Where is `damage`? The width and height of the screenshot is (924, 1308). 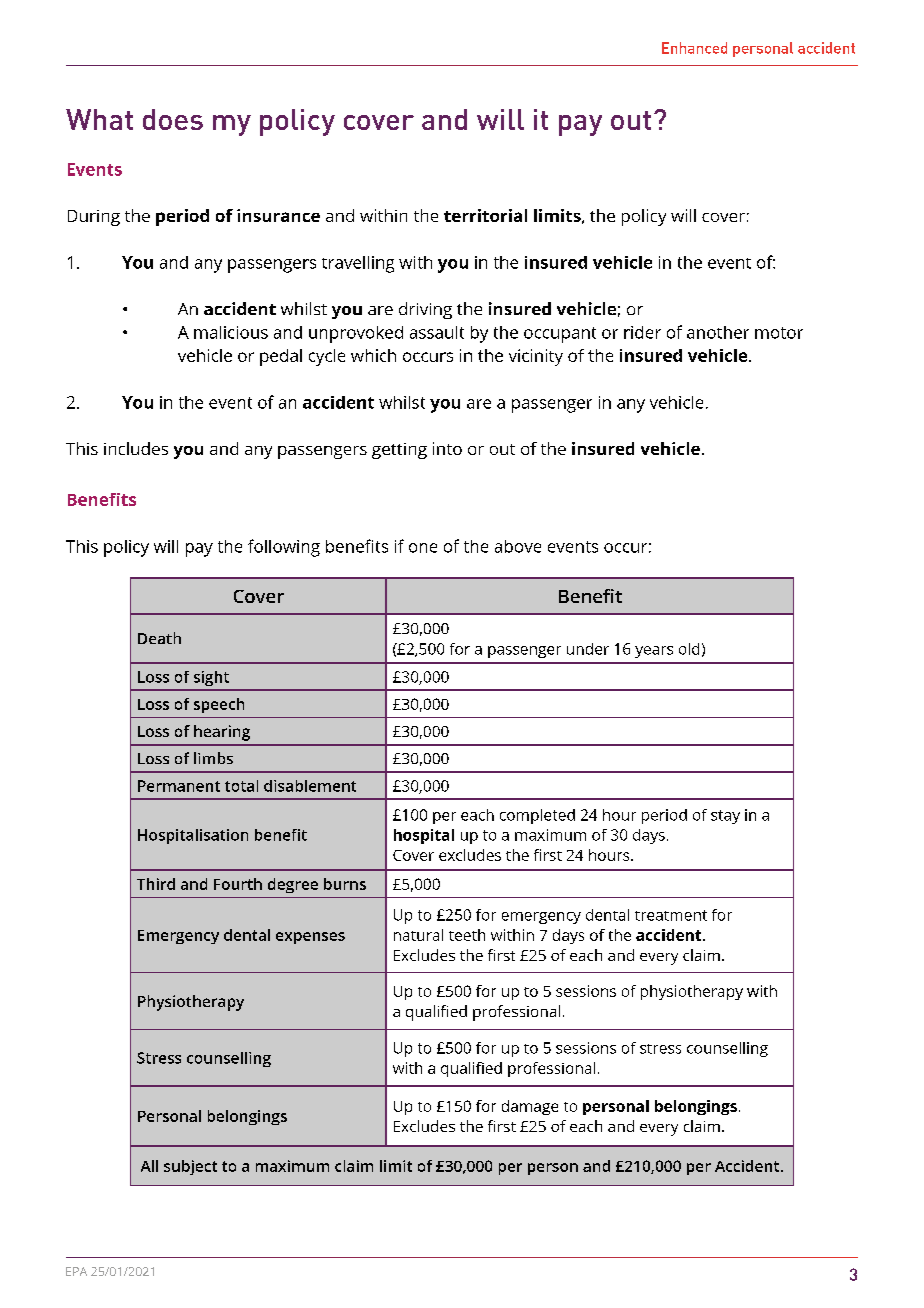 damage is located at coordinates (530, 1107).
